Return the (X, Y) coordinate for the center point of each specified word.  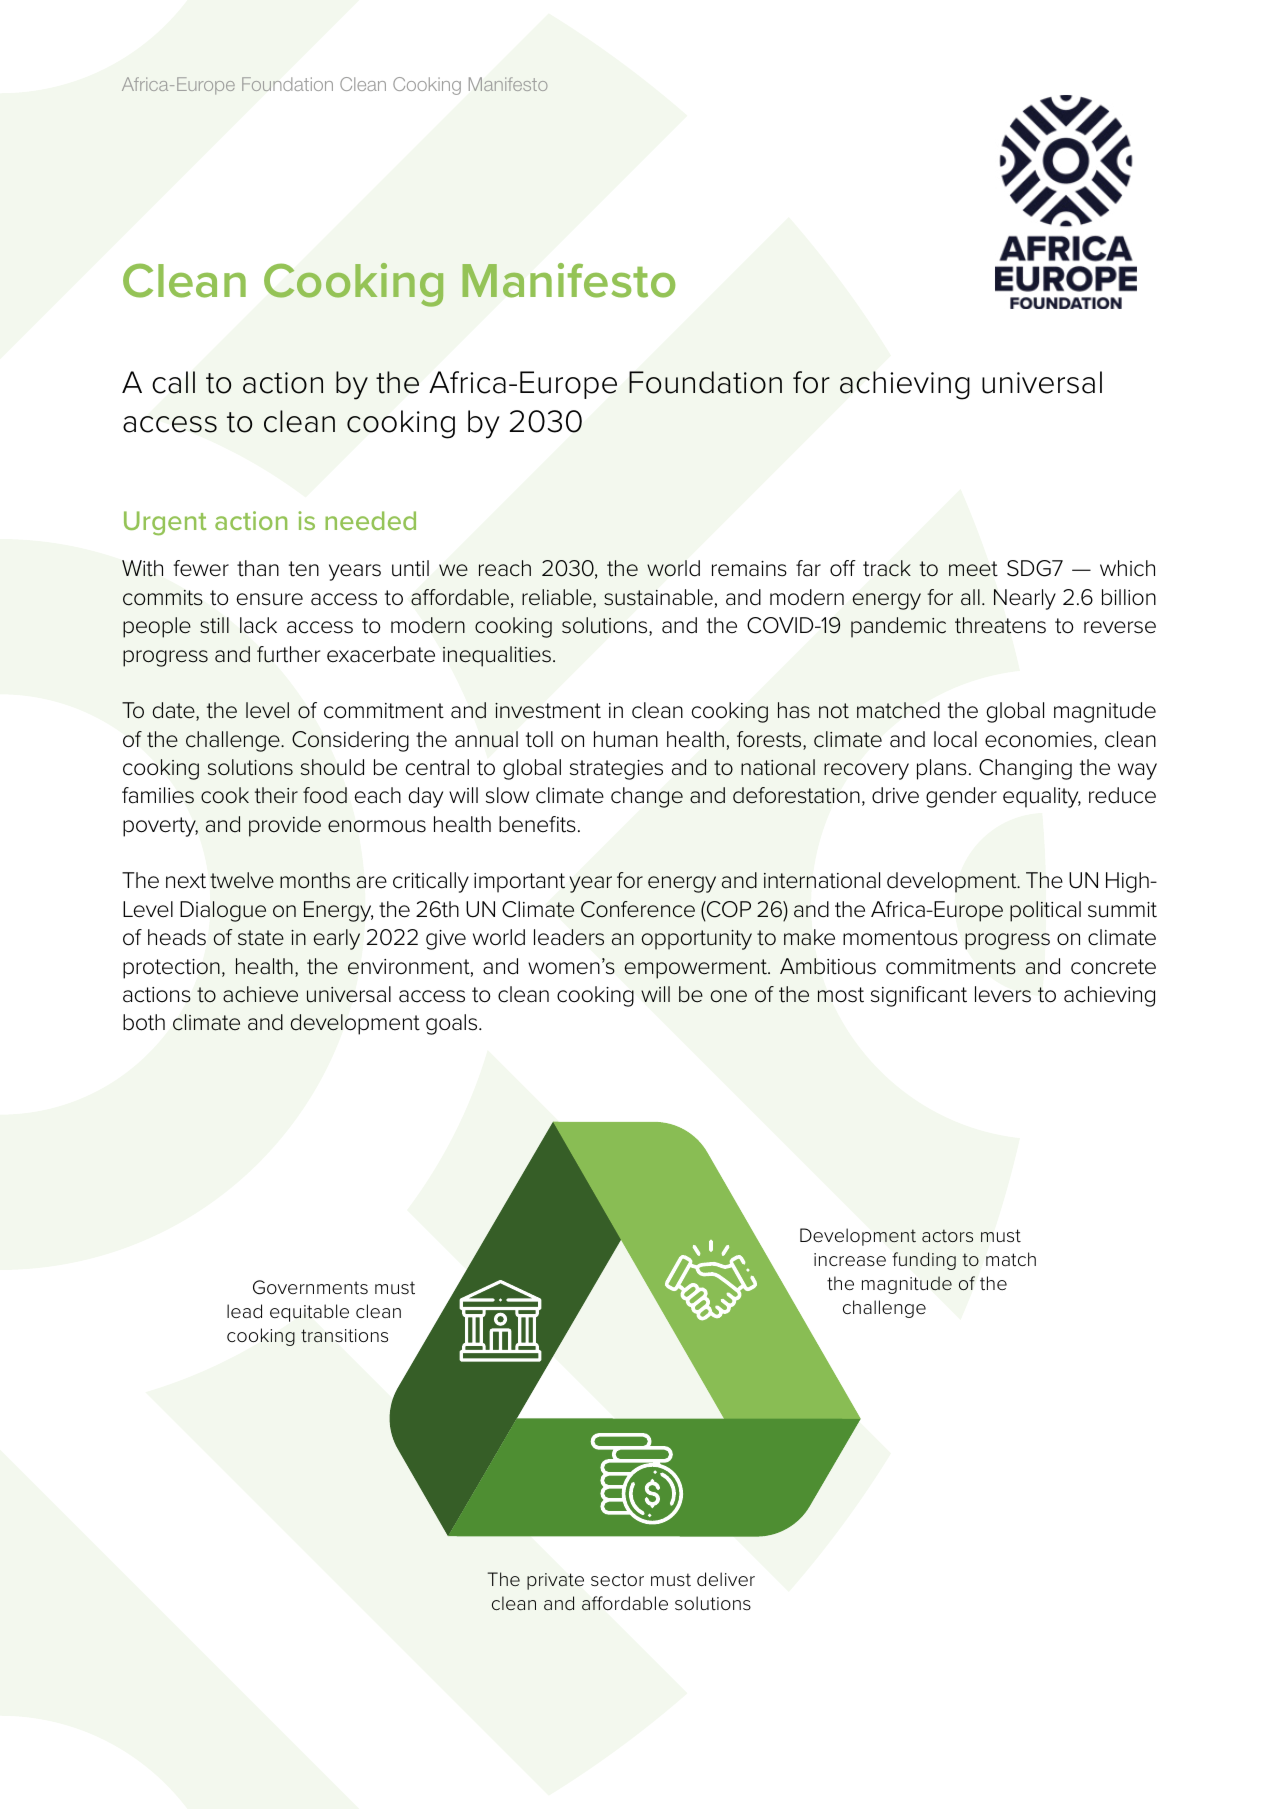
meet (973, 569)
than (258, 568)
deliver (726, 1579)
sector (617, 1579)
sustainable (658, 597)
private (555, 1581)
